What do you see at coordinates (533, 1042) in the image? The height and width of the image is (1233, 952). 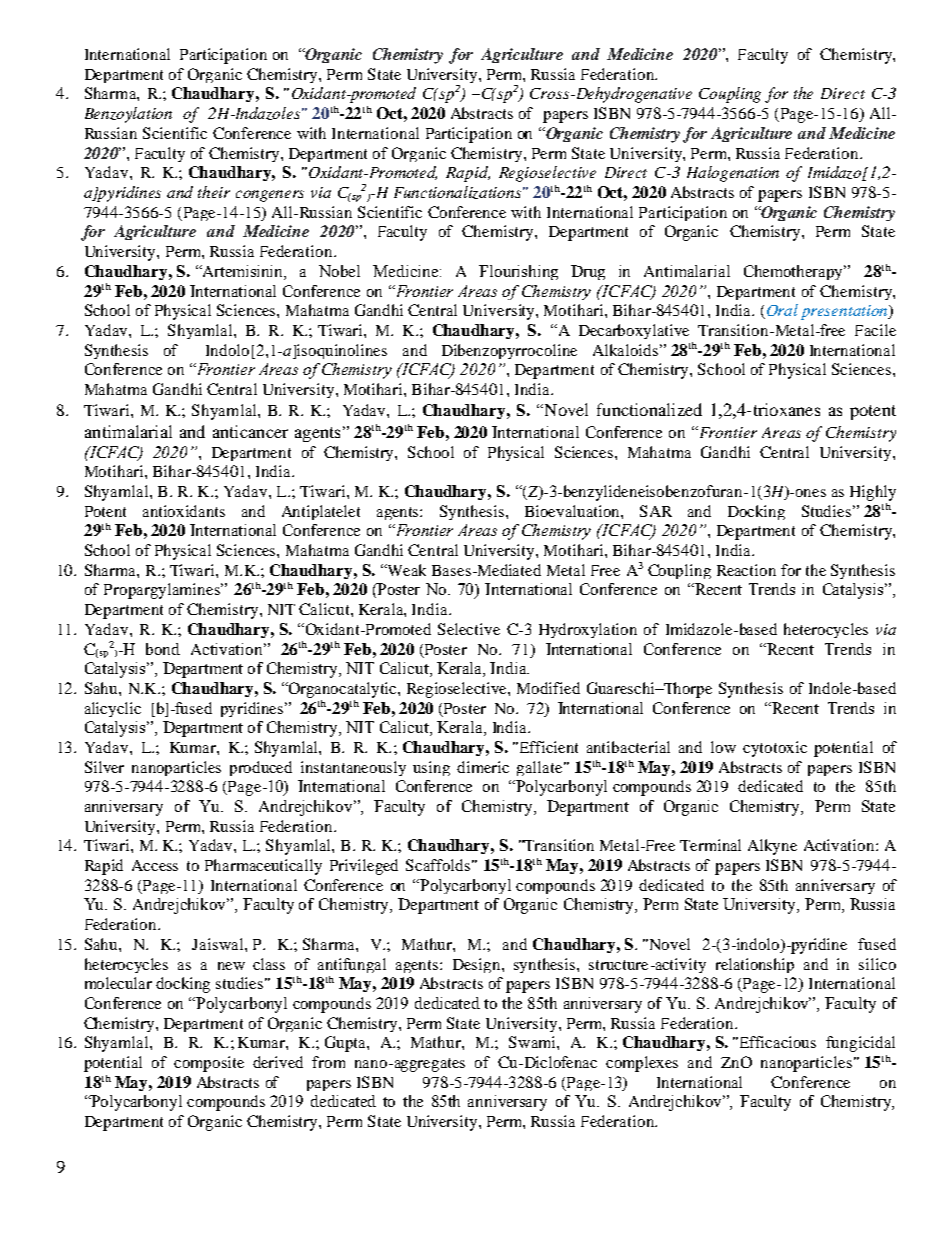 I see `Swami` at bounding box center [533, 1042].
